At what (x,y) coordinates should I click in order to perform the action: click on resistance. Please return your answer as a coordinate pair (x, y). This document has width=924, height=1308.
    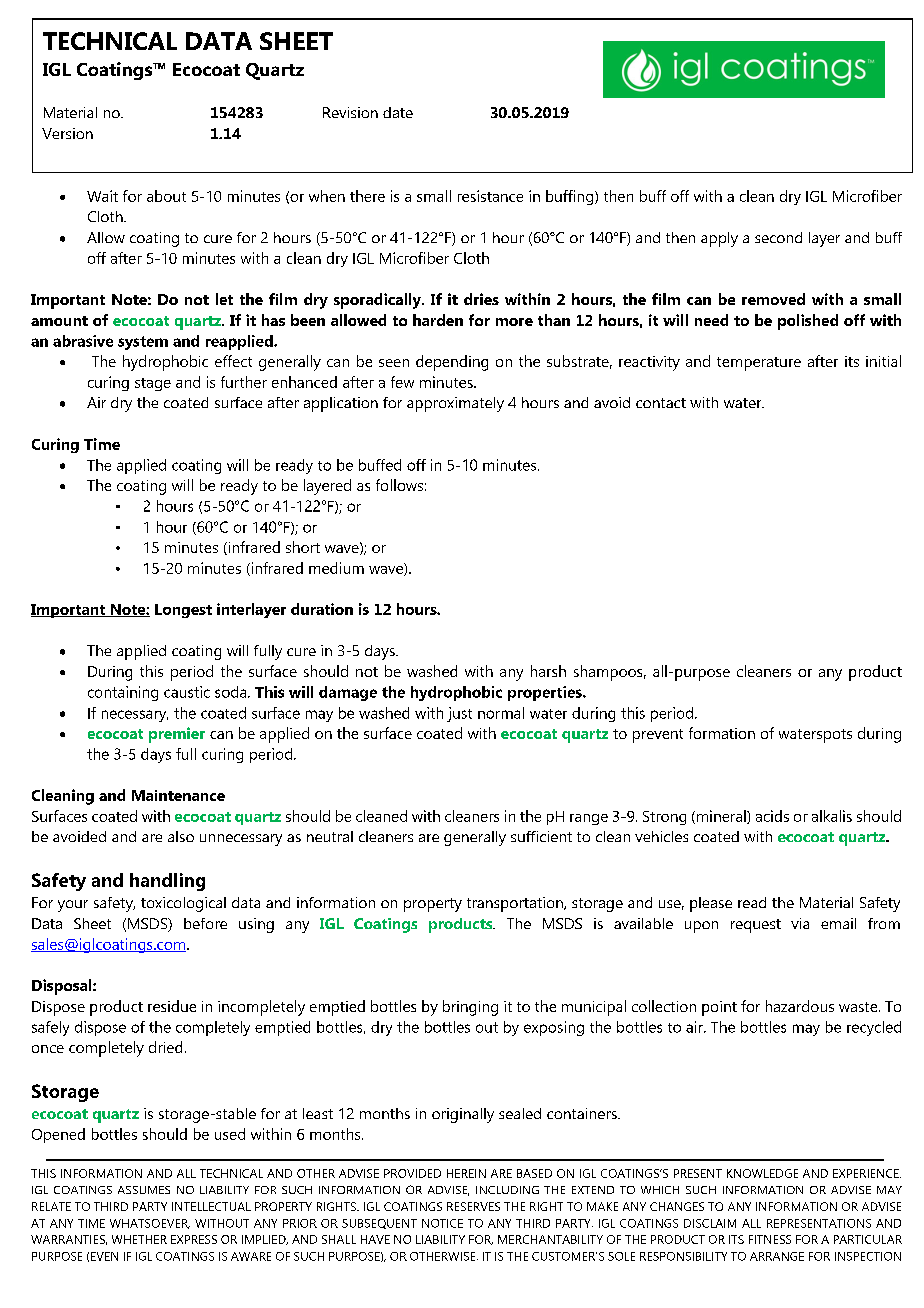
    Looking at the image, I should click on (490, 196).
